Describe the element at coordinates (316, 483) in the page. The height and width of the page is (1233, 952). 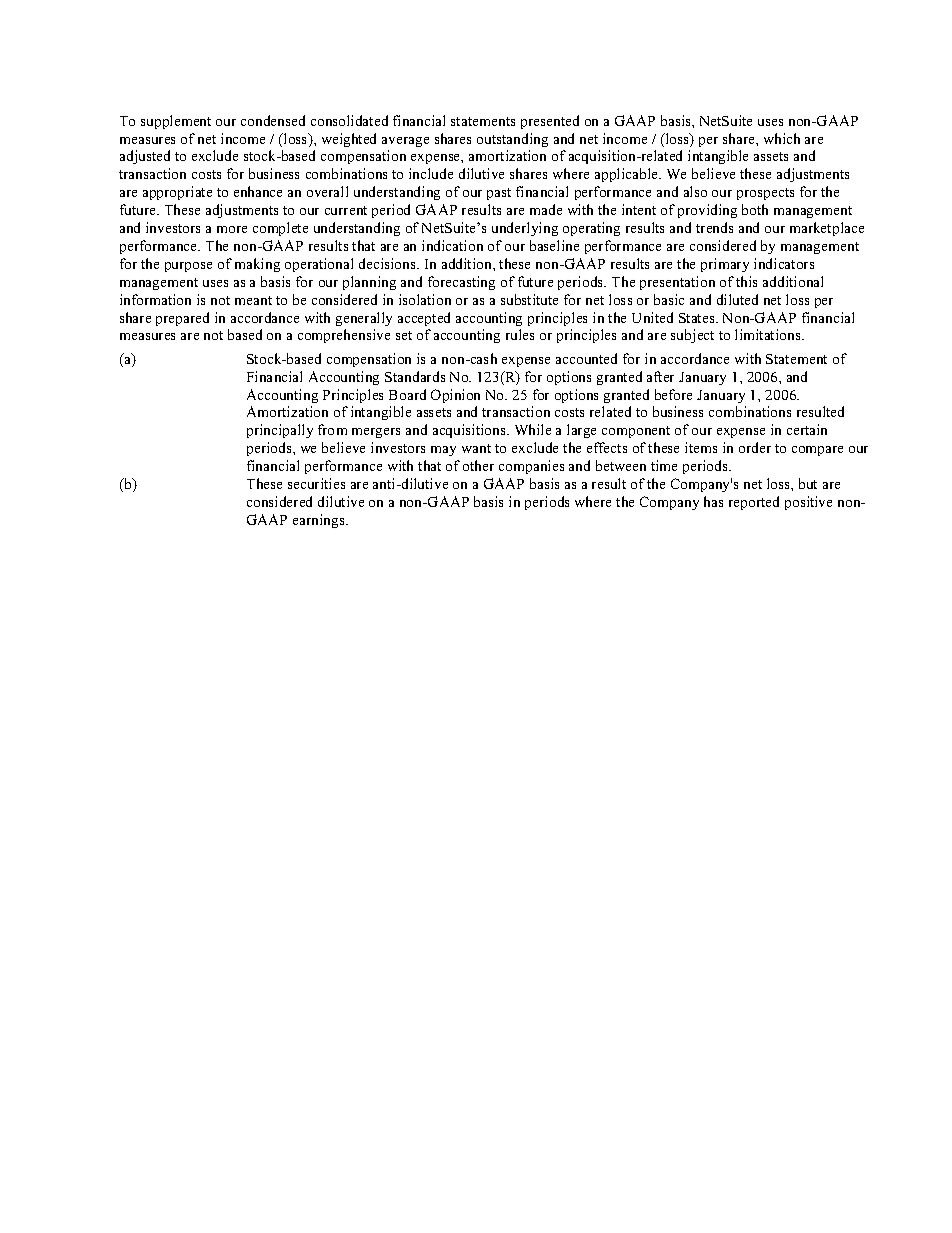
I see `securities` at that location.
